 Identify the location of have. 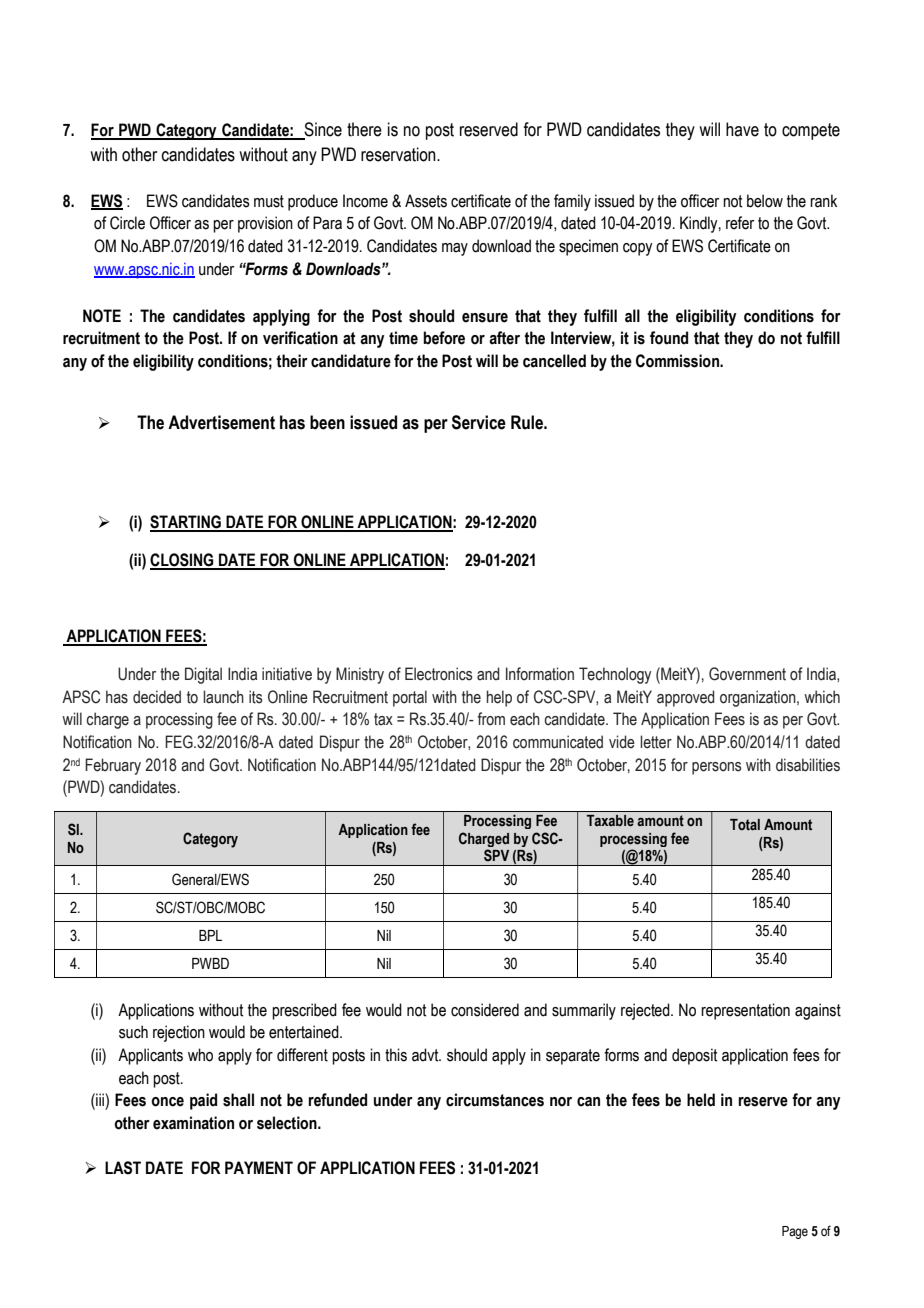
(742, 129).
